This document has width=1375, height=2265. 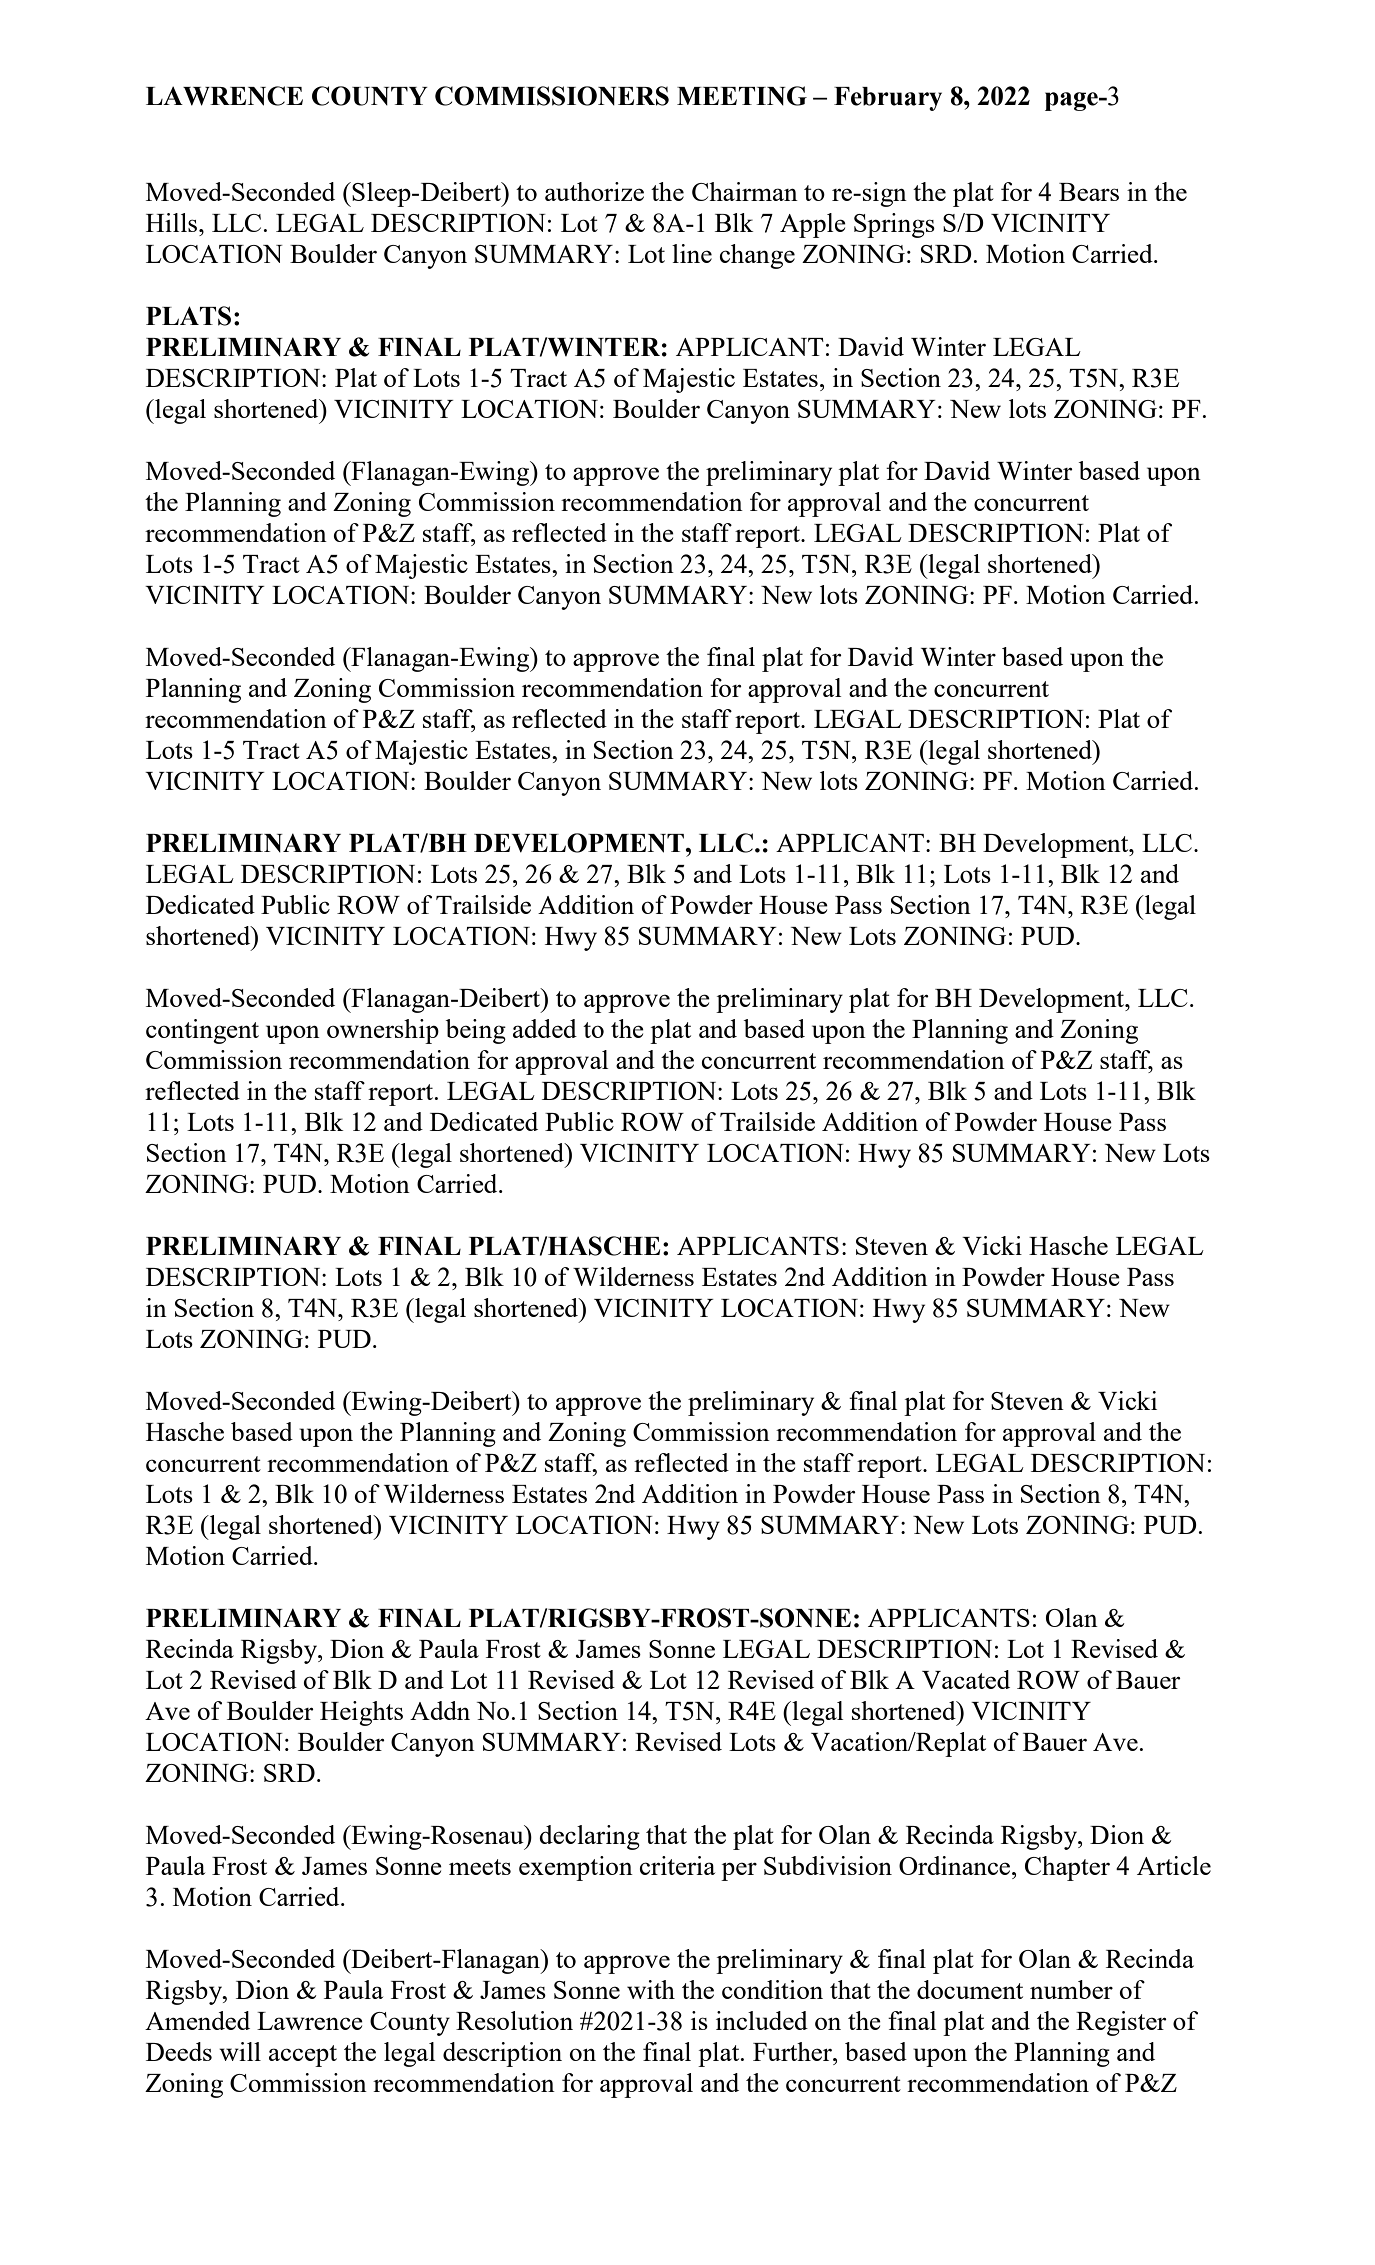 What do you see at coordinates (651, 1989) in the document?
I see `with` at bounding box center [651, 1989].
